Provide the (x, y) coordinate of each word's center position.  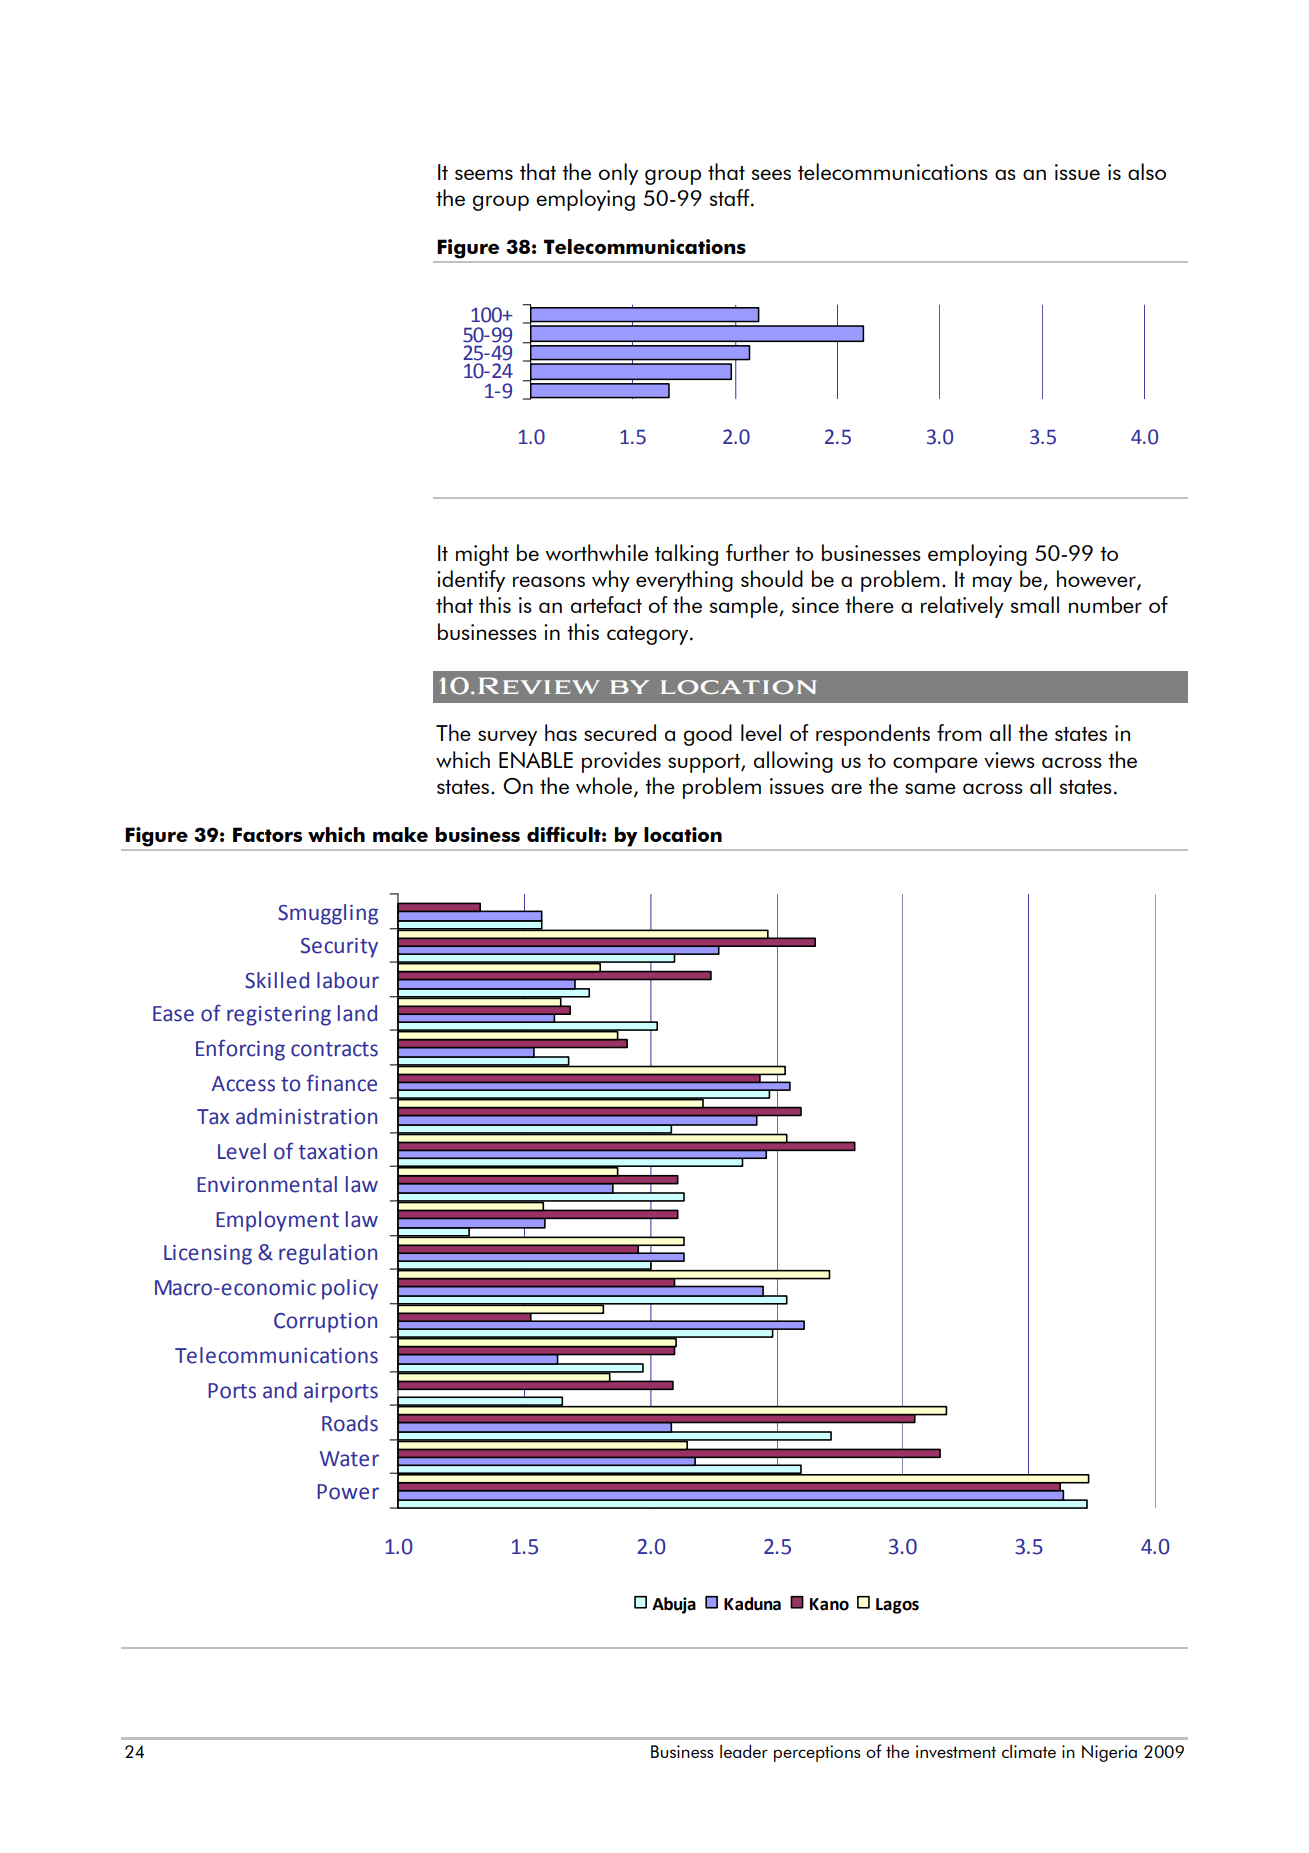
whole (605, 787)
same (930, 788)
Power (348, 1492)
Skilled (277, 980)
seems (484, 174)
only (618, 174)
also (1147, 171)
